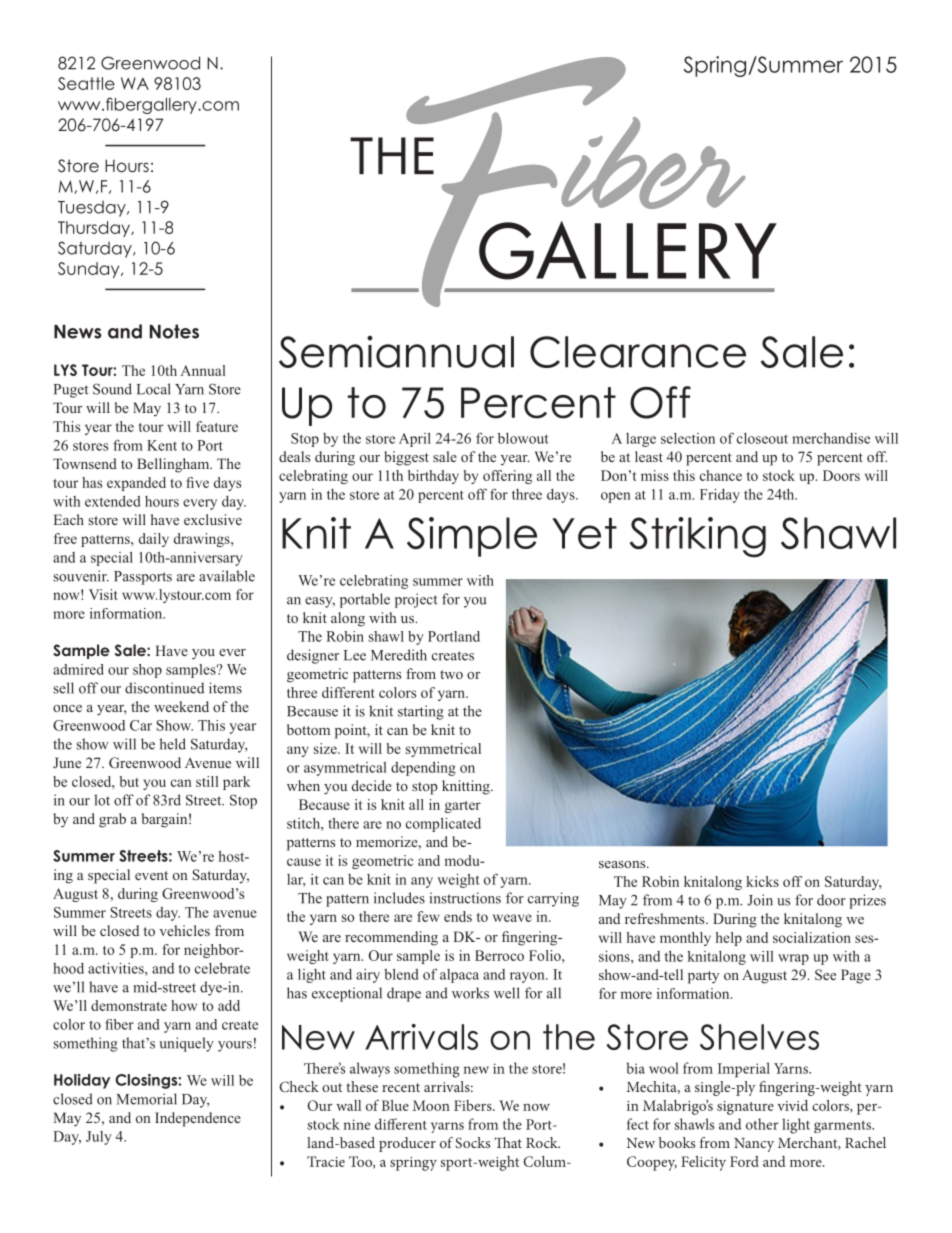 The width and height of the screenshot is (952, 1233). What do you see at coordinates (86, 83) in the screenshot?
I see `Seattle` at bounding box center [86, 83].
